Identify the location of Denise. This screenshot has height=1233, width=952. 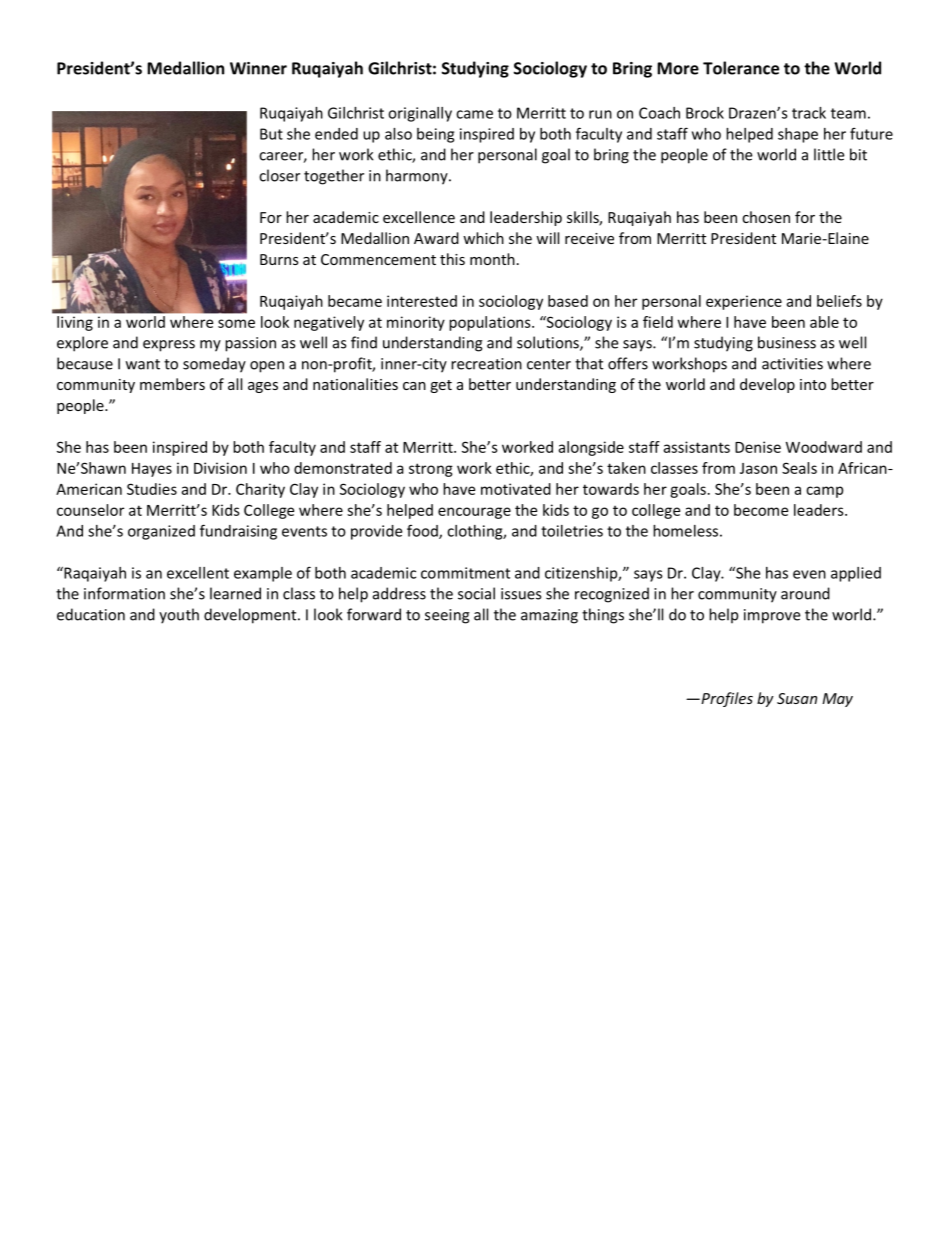
(758, 447).
